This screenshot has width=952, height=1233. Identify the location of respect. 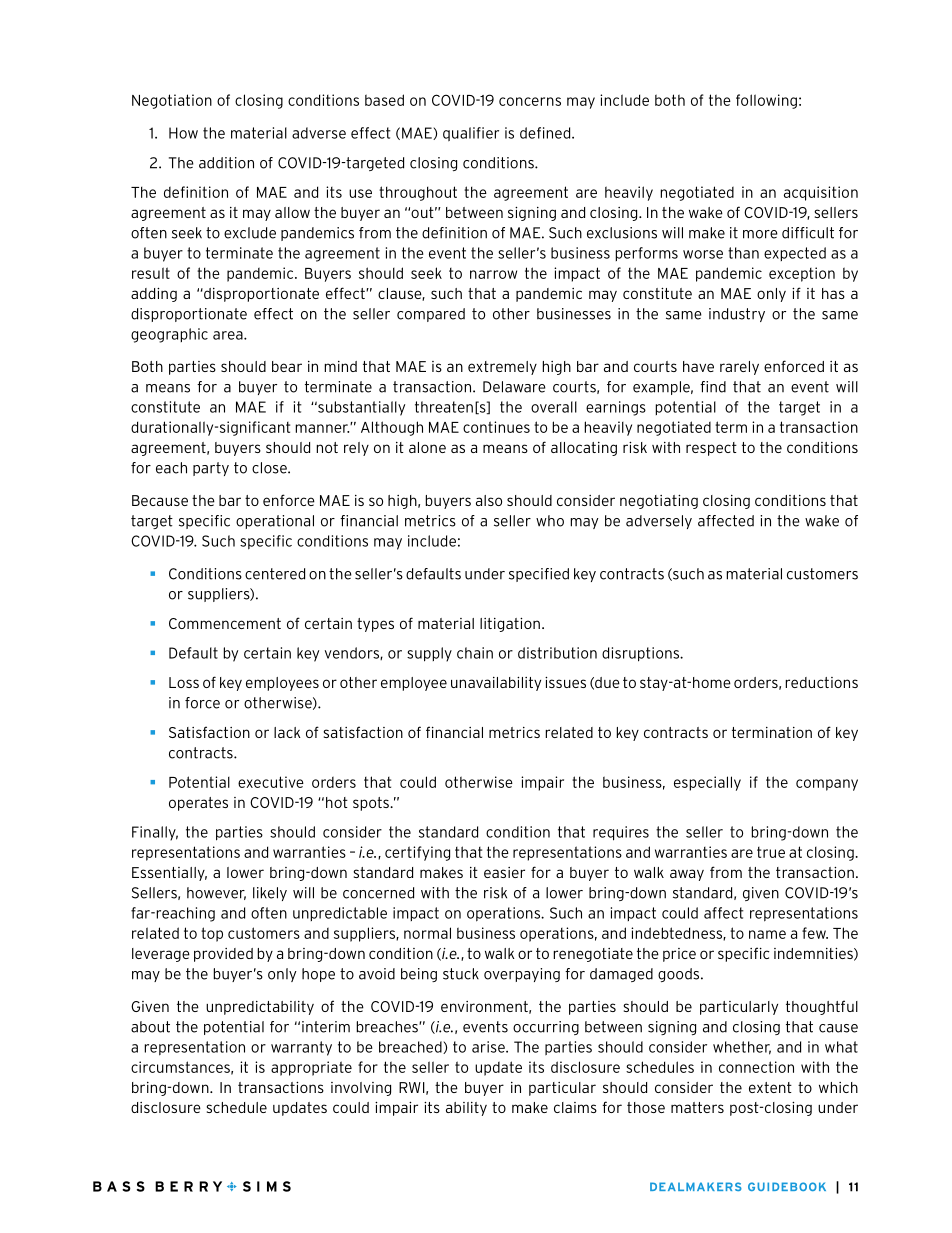
(711, 449).
